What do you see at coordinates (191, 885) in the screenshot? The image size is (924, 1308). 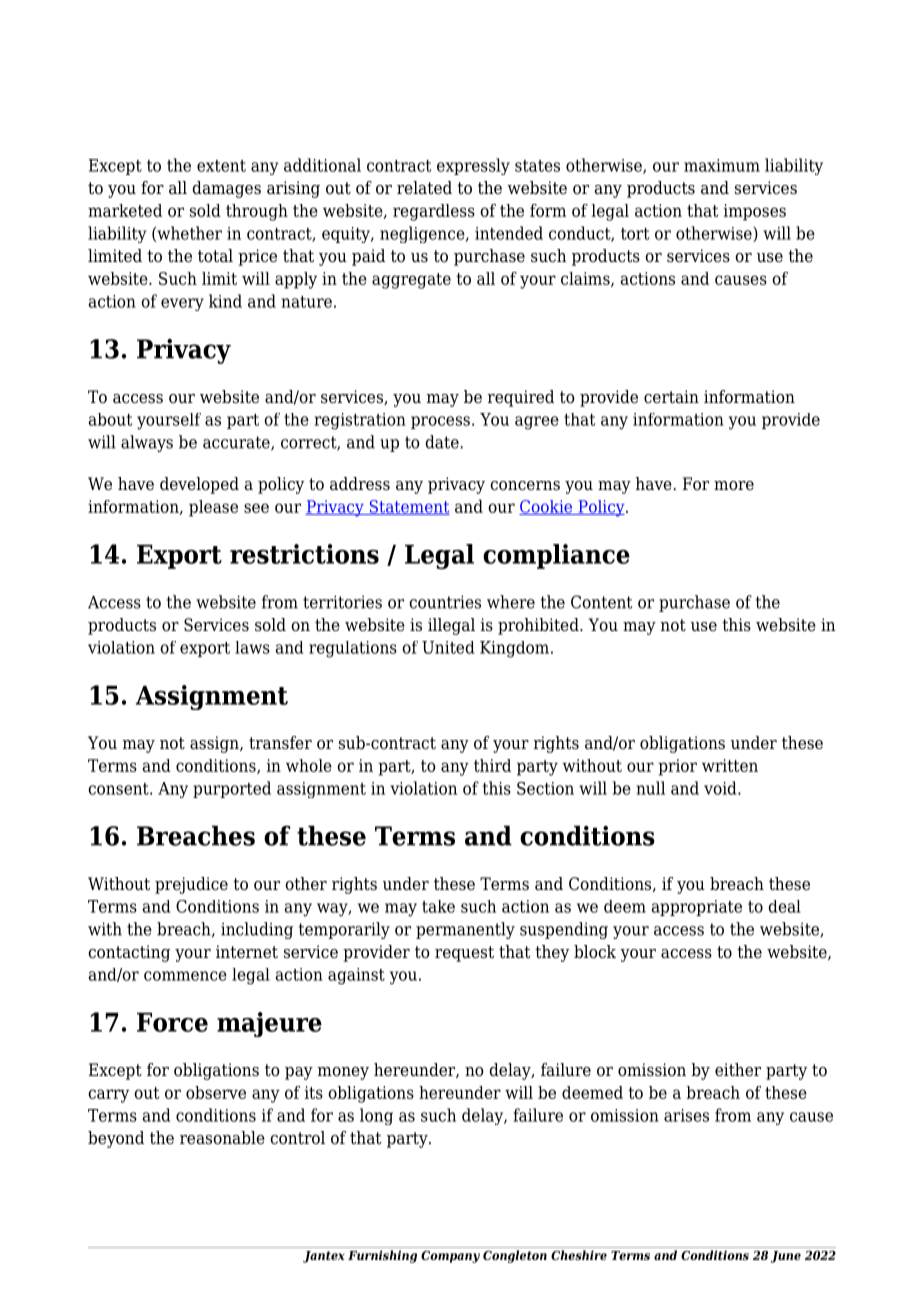 I see `prejudice` at bounding box center [191, 885].
